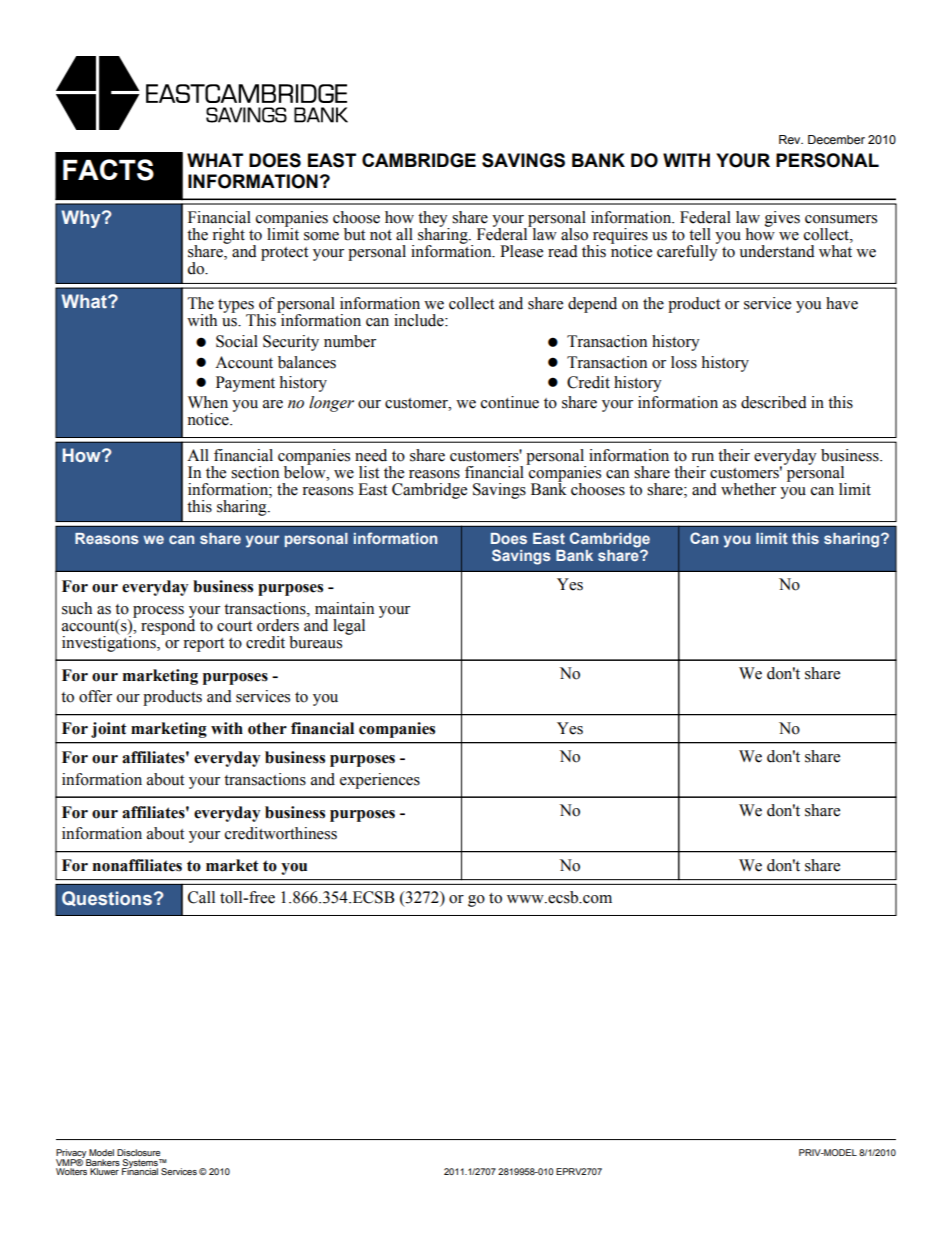 The width and height of the document is (952, 1233). What do you see at coordinates (108, 170) in the document?
I see `FACTS` at bounding box center [108, 170].
